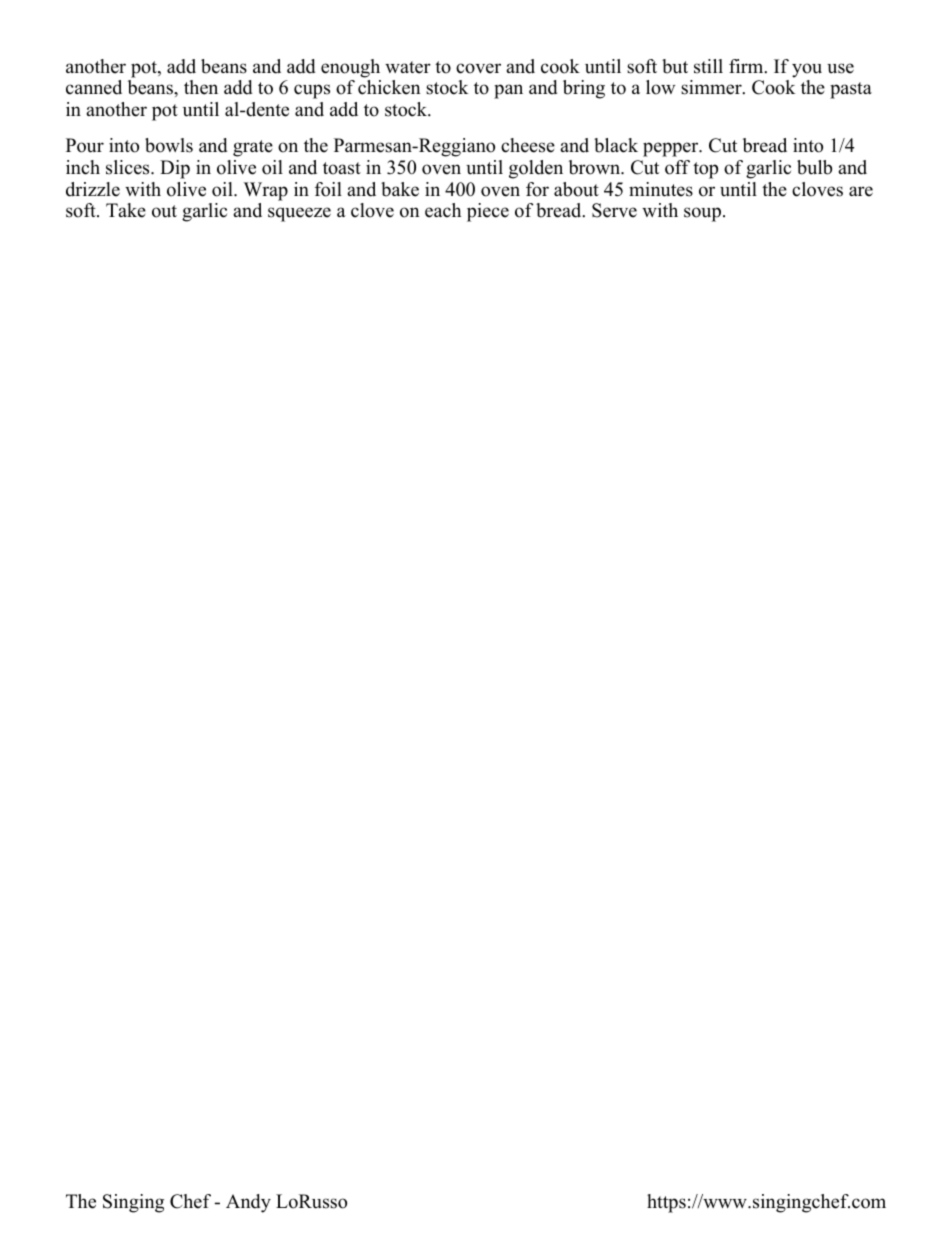  I want to click on squeeze, so click(299, 214).
